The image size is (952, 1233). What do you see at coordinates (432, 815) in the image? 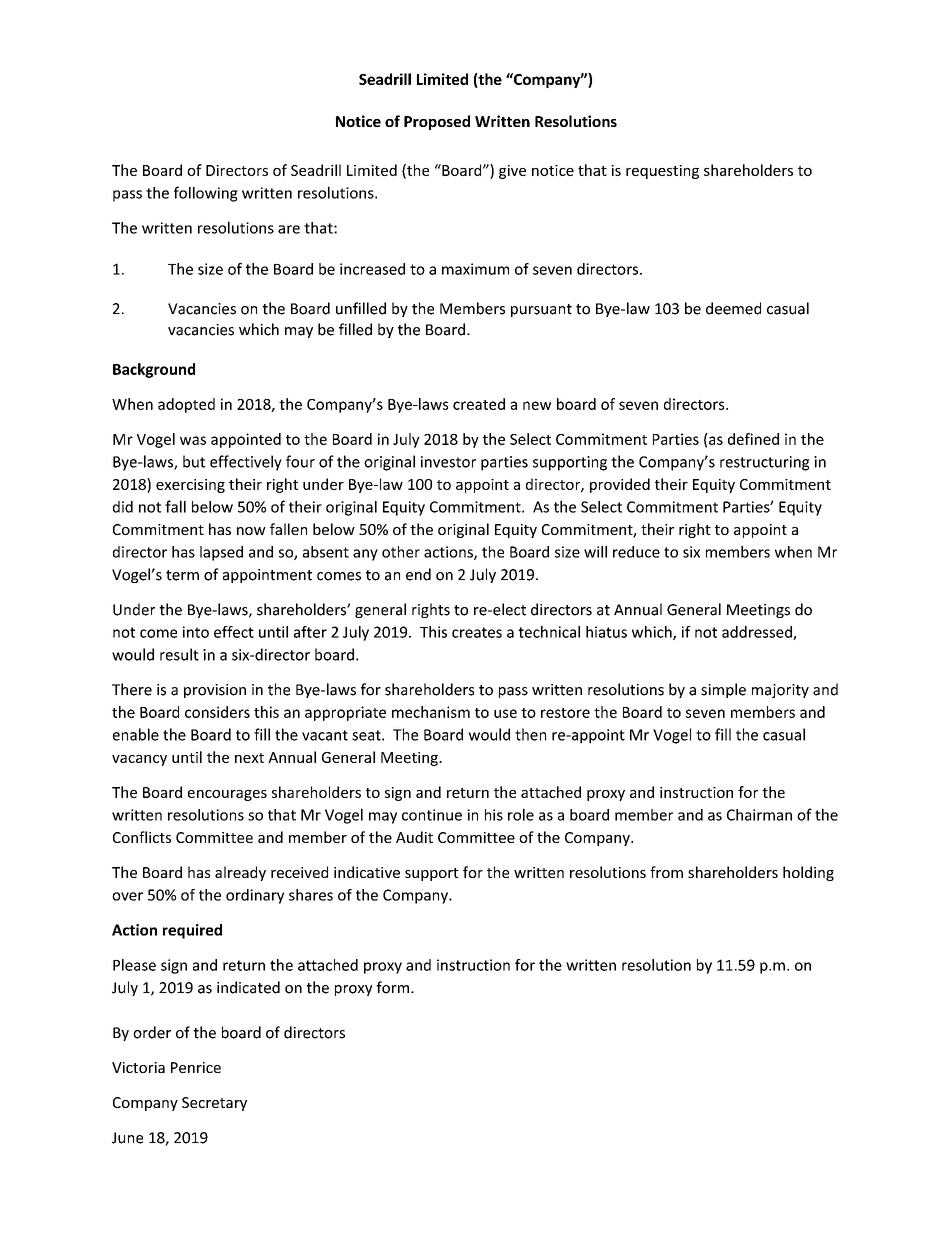
I see `continue` at bounding box center [432, 815].
